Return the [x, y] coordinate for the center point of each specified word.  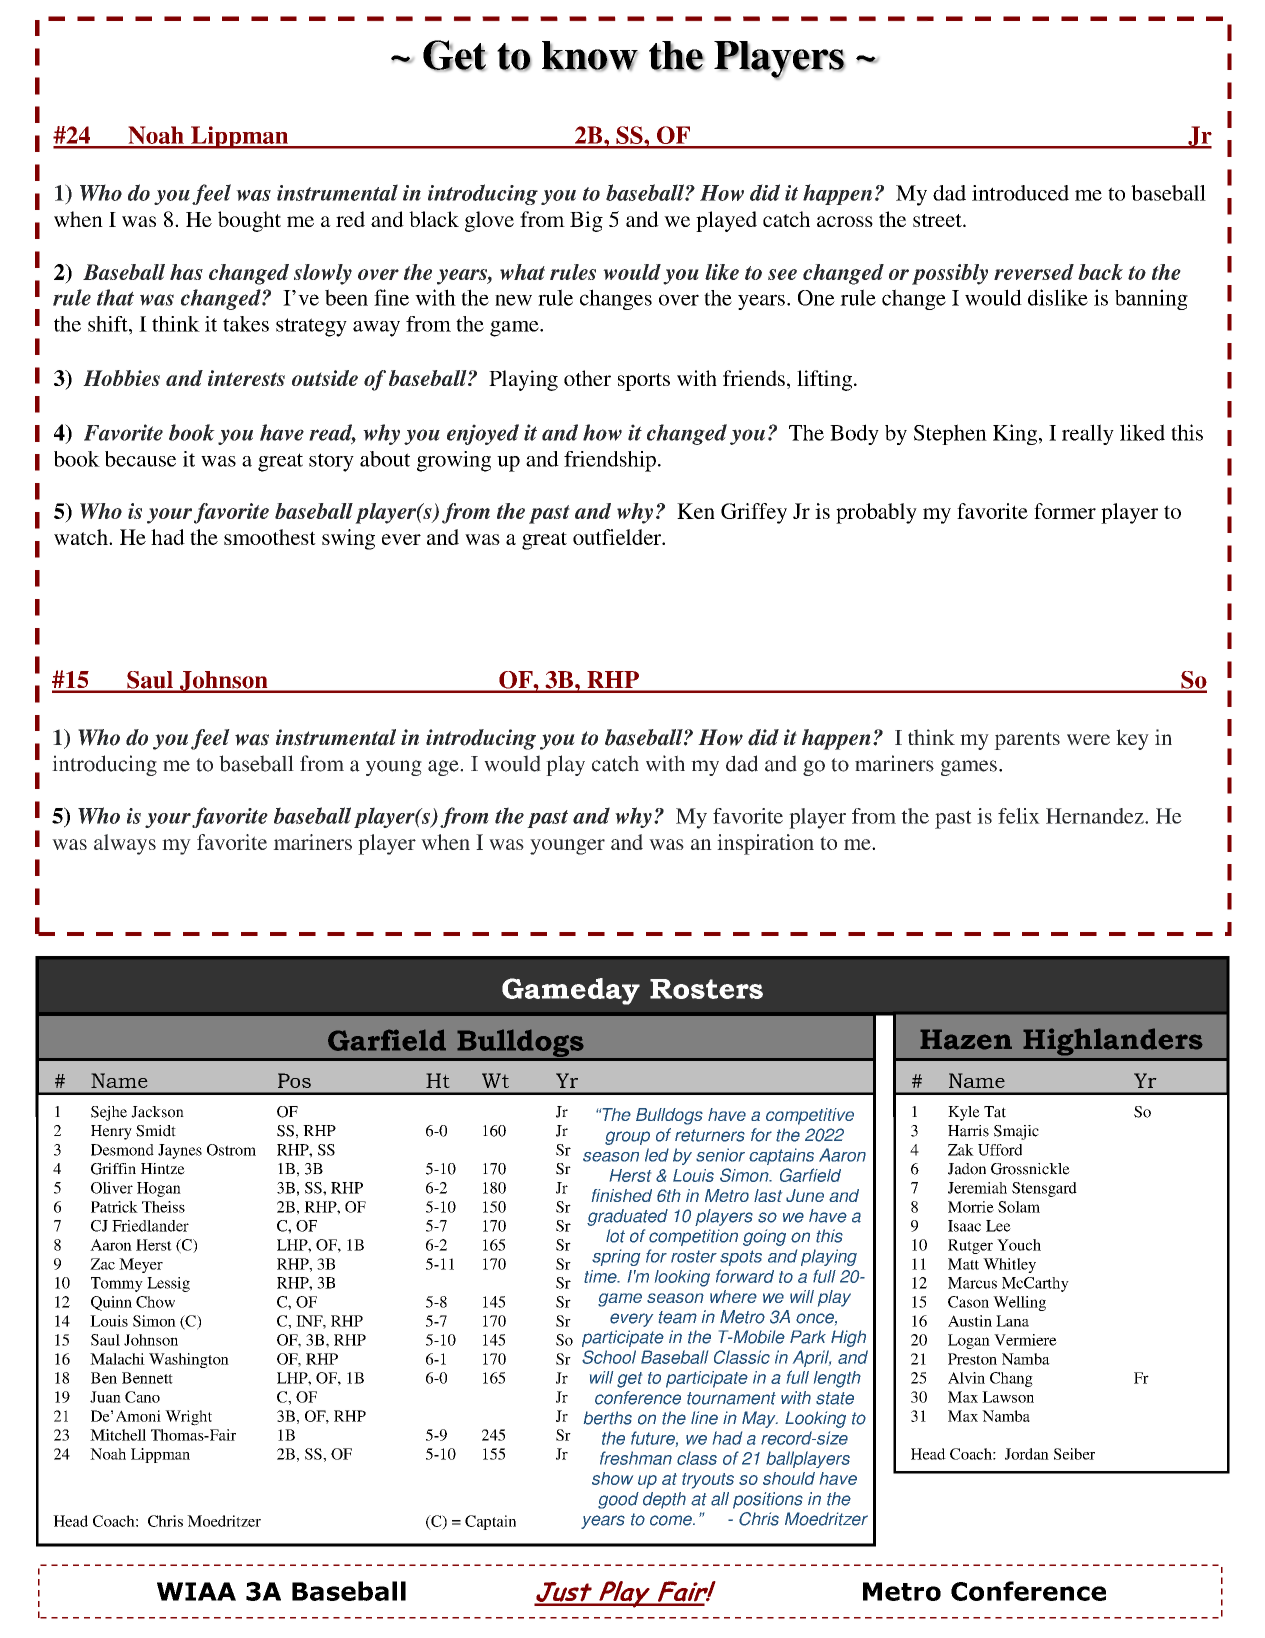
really [1088, 434]
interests [246, 378]
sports [644, 382]
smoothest [270, 537]
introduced [1020, 193]
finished [622, 1195]
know [590, 56]
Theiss [163, 1207]
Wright [188, 1418]
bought [249, 221]
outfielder [618, 537]
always [125, 844]
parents [1027, 741]
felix [1019, 816]
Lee [998, 1226]
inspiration [765, 844]
